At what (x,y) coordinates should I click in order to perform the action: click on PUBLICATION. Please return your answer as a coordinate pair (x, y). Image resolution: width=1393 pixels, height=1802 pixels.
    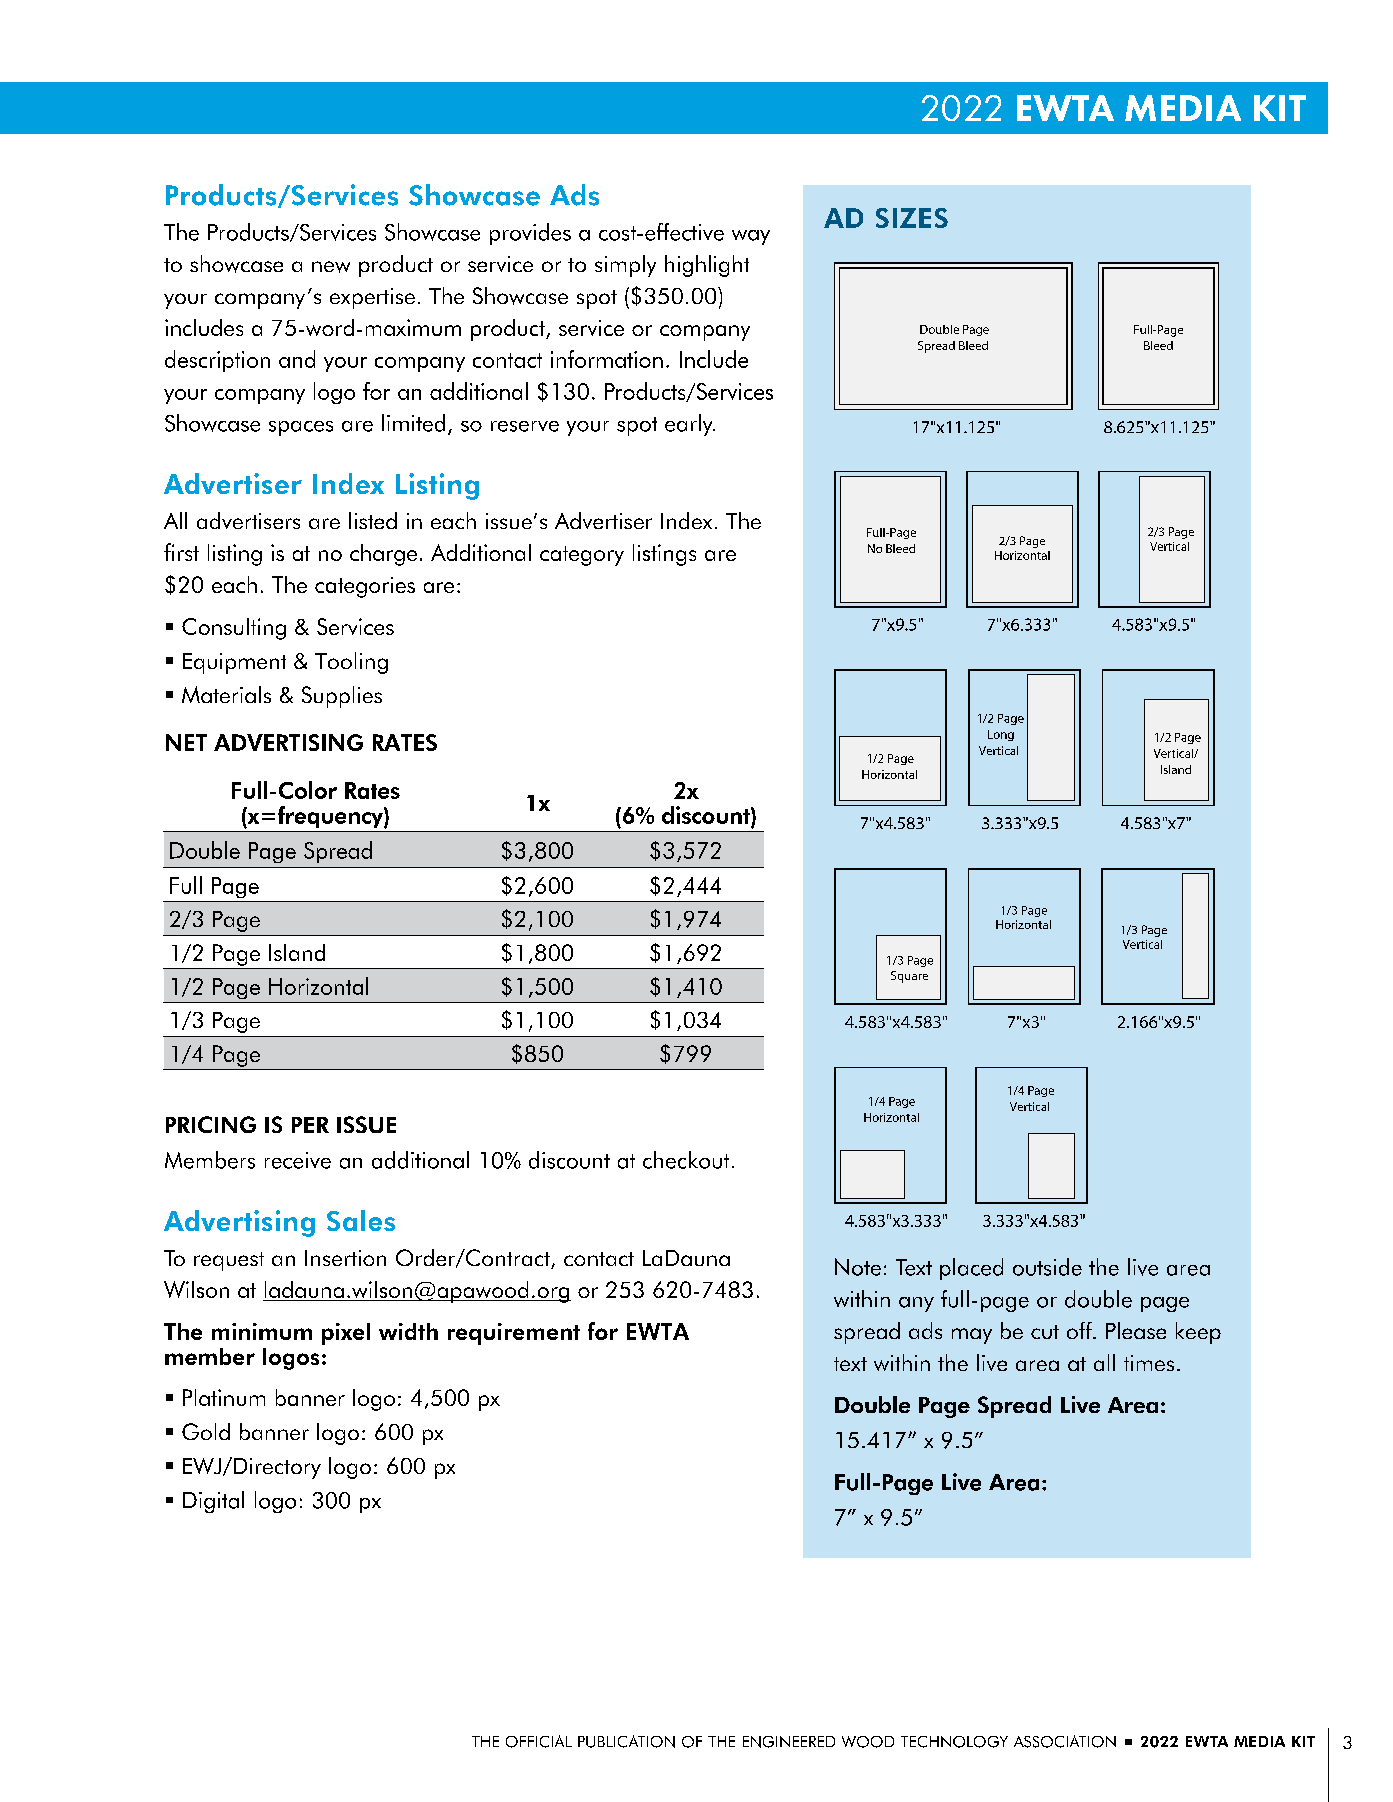
    Looking at the image, I should click on (626, 1741).
